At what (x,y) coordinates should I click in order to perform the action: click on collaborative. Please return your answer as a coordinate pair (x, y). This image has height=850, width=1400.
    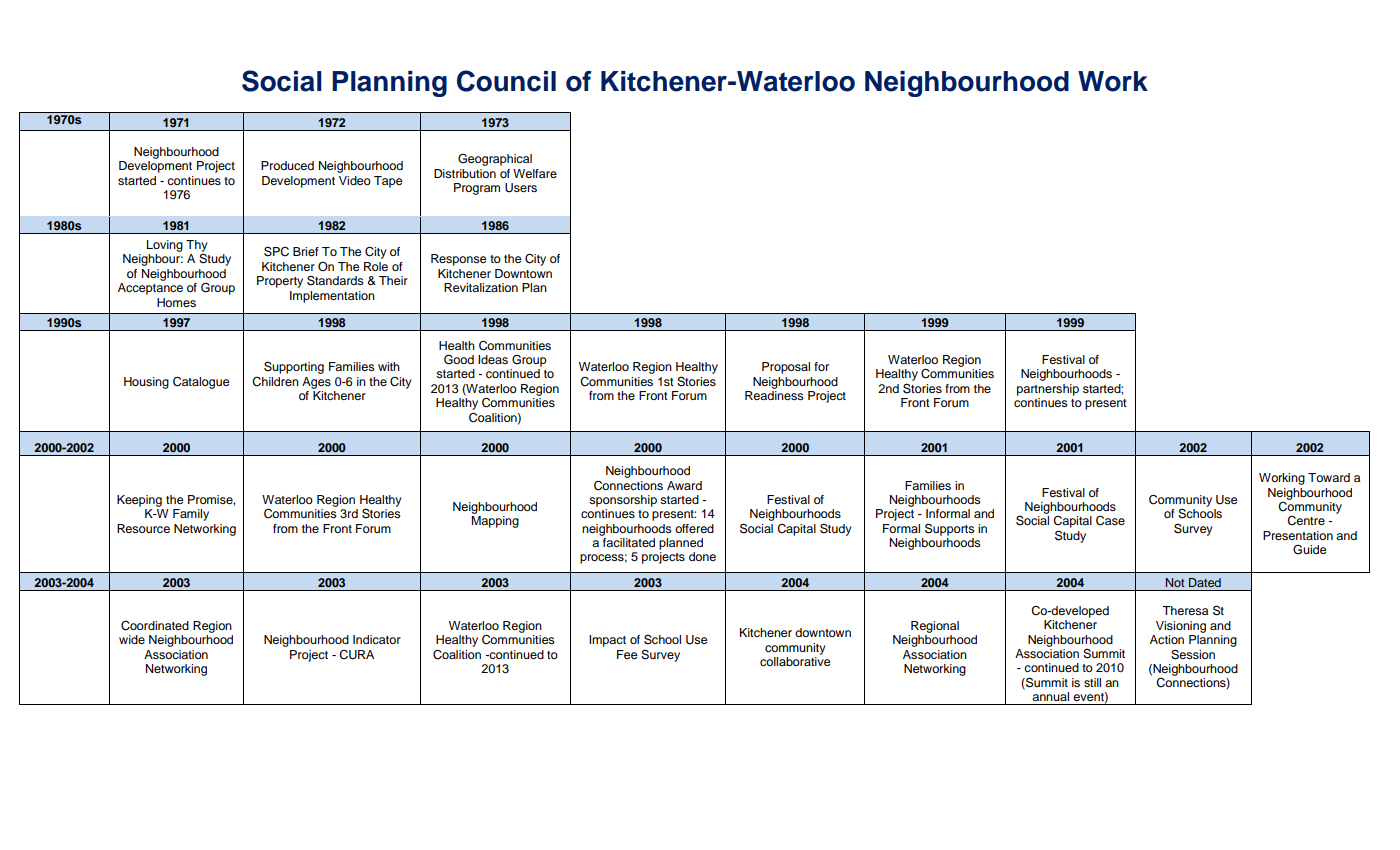
    Looking at the image, I should click on (795, 660).
